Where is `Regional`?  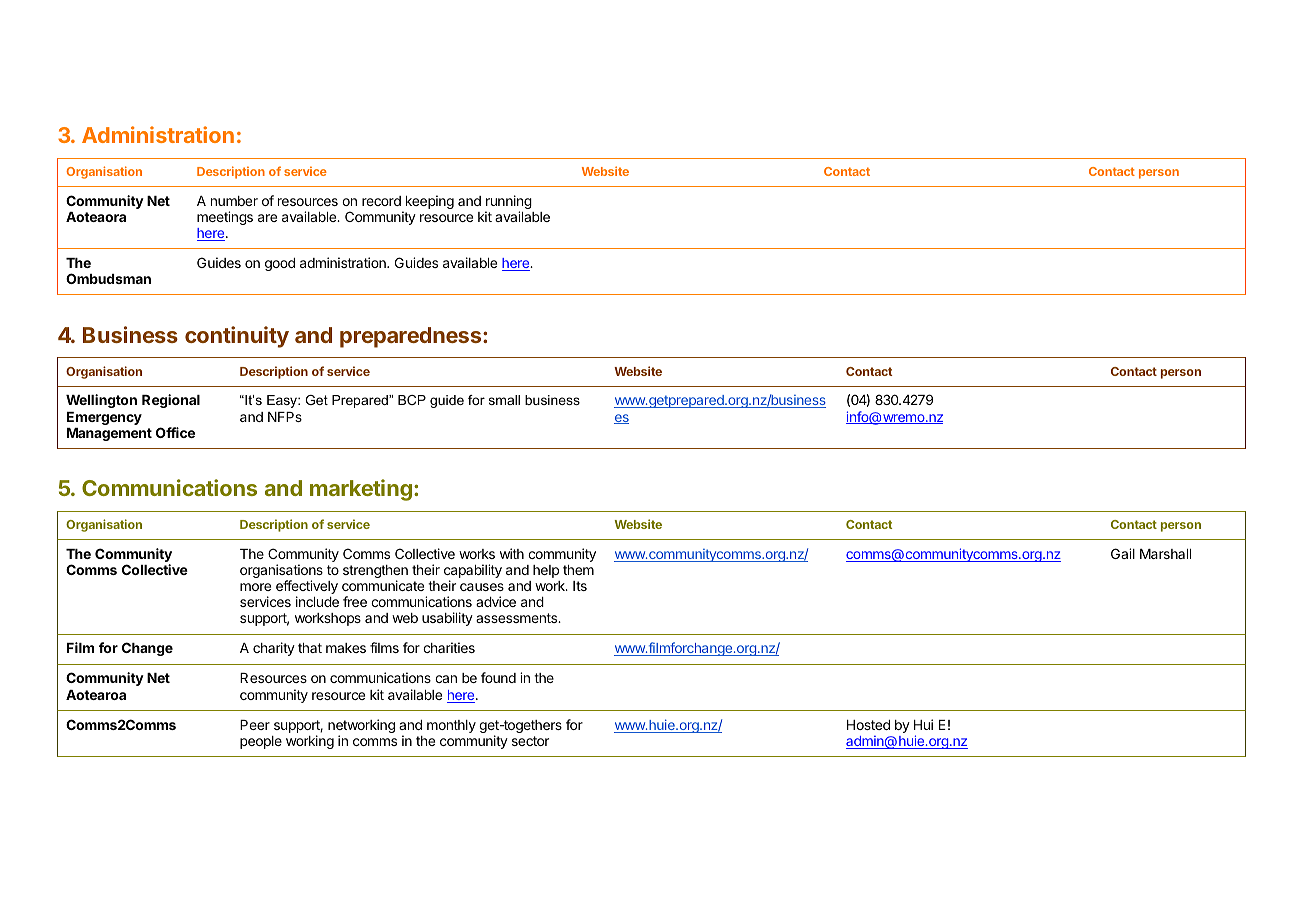 Regional is located at coordinates (171, 401).
